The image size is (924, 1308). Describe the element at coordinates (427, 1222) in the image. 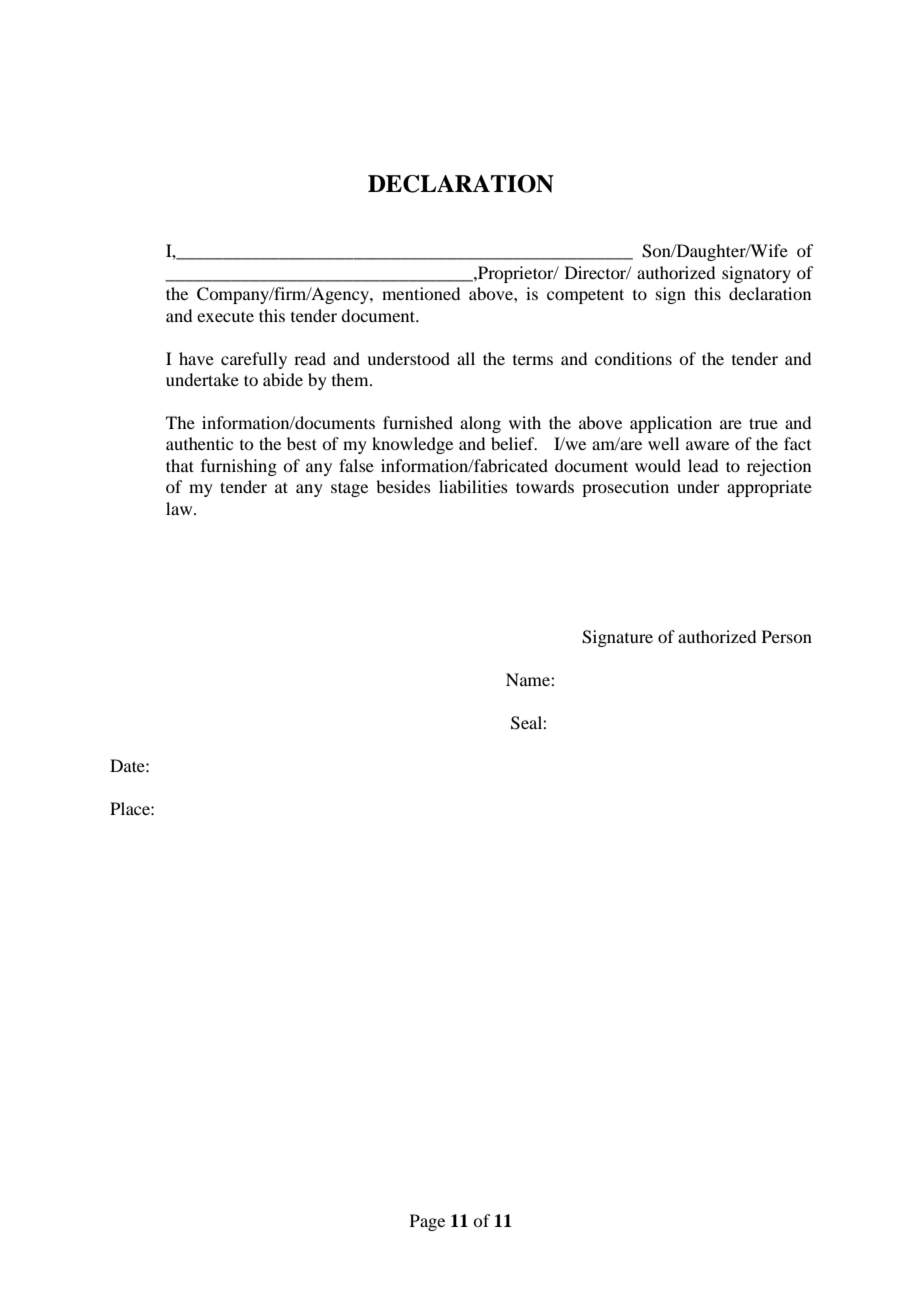

I see `Page` at that location.
